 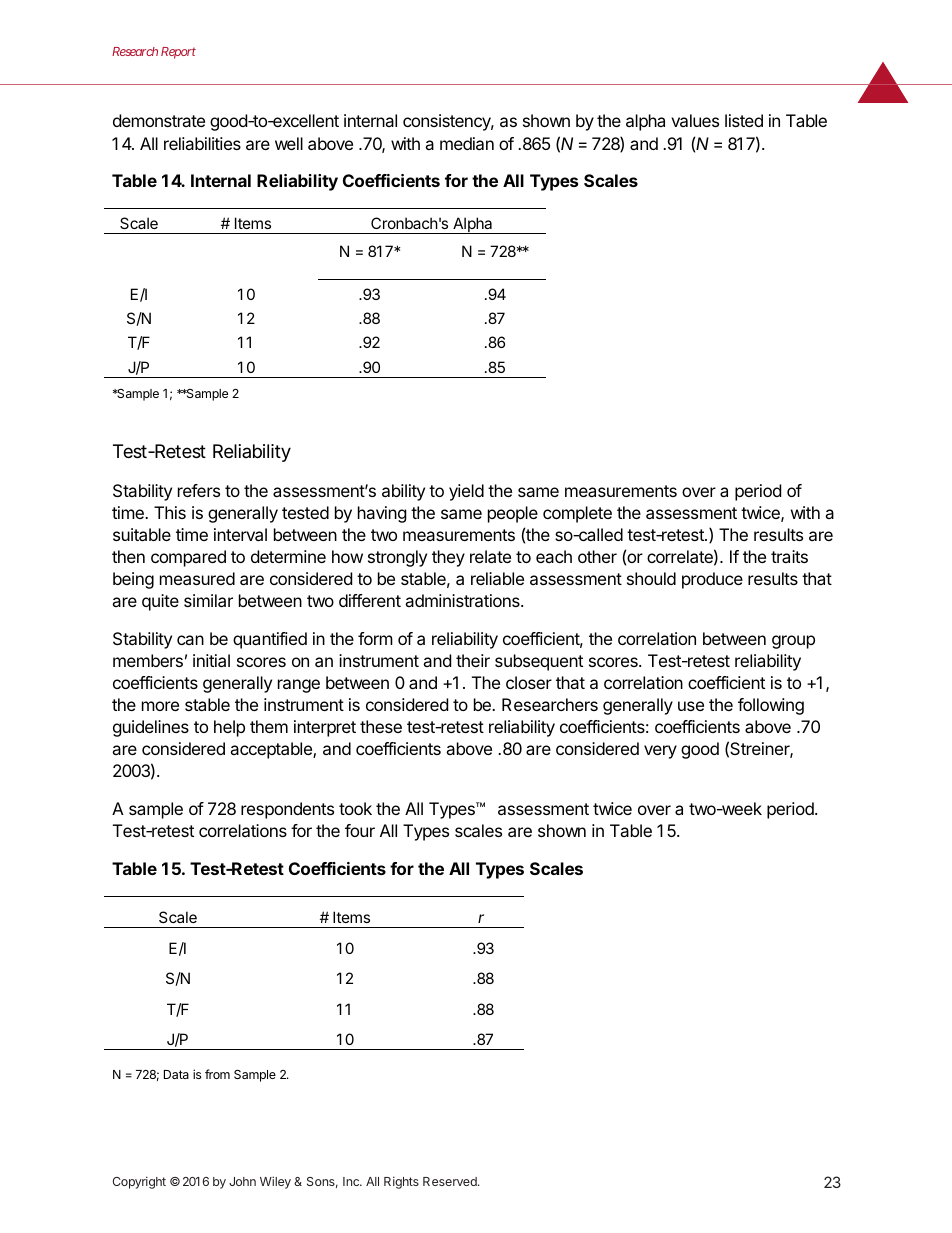 What do you see at coordinates (513, 514) in the page?
I see `people` at bounding box center [513, 514].
